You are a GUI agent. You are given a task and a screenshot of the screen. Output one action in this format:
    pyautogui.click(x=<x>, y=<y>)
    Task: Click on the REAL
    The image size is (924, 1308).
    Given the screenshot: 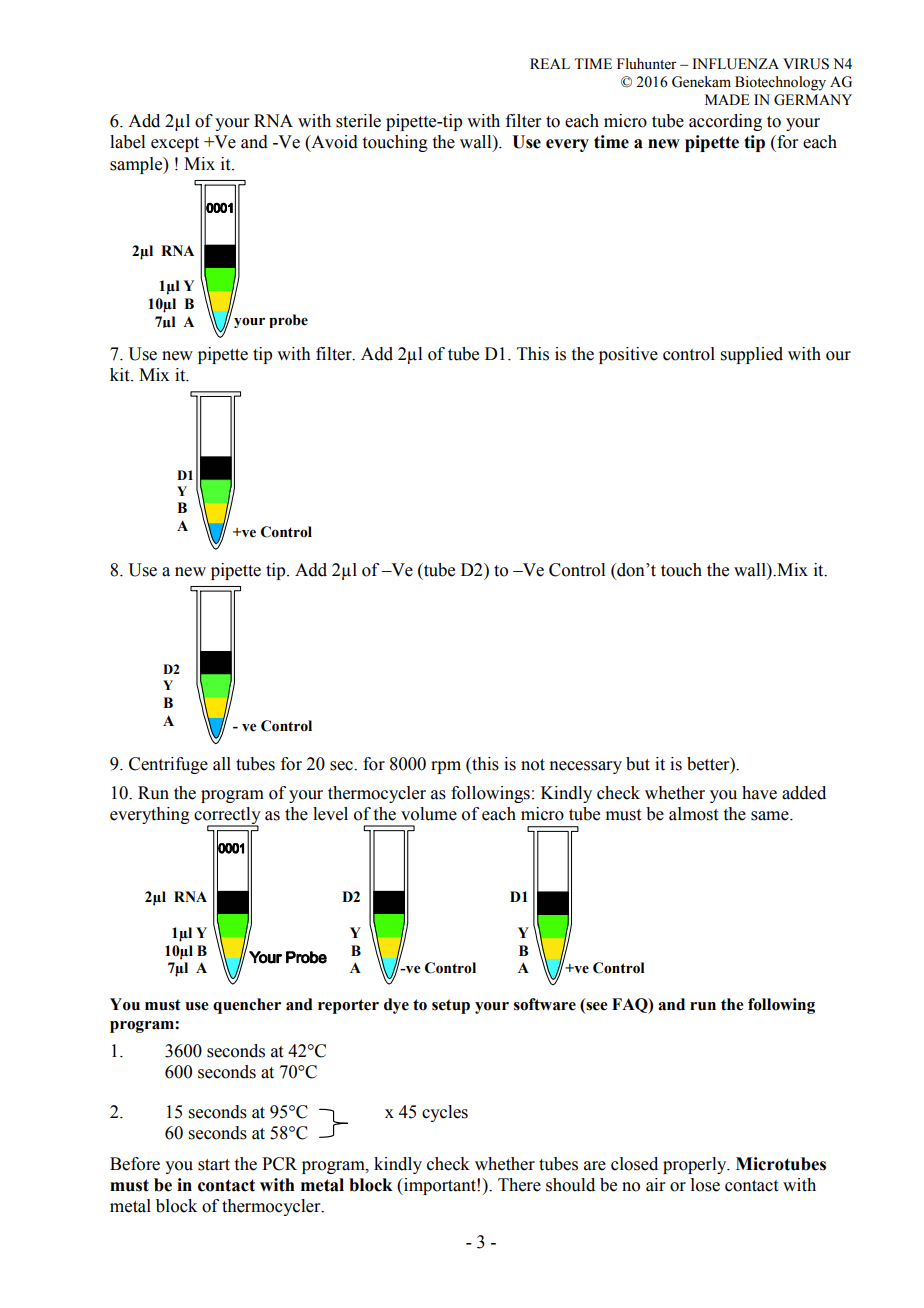 What is the action you would take?
    pyautogui.click(x=550, y=63)
